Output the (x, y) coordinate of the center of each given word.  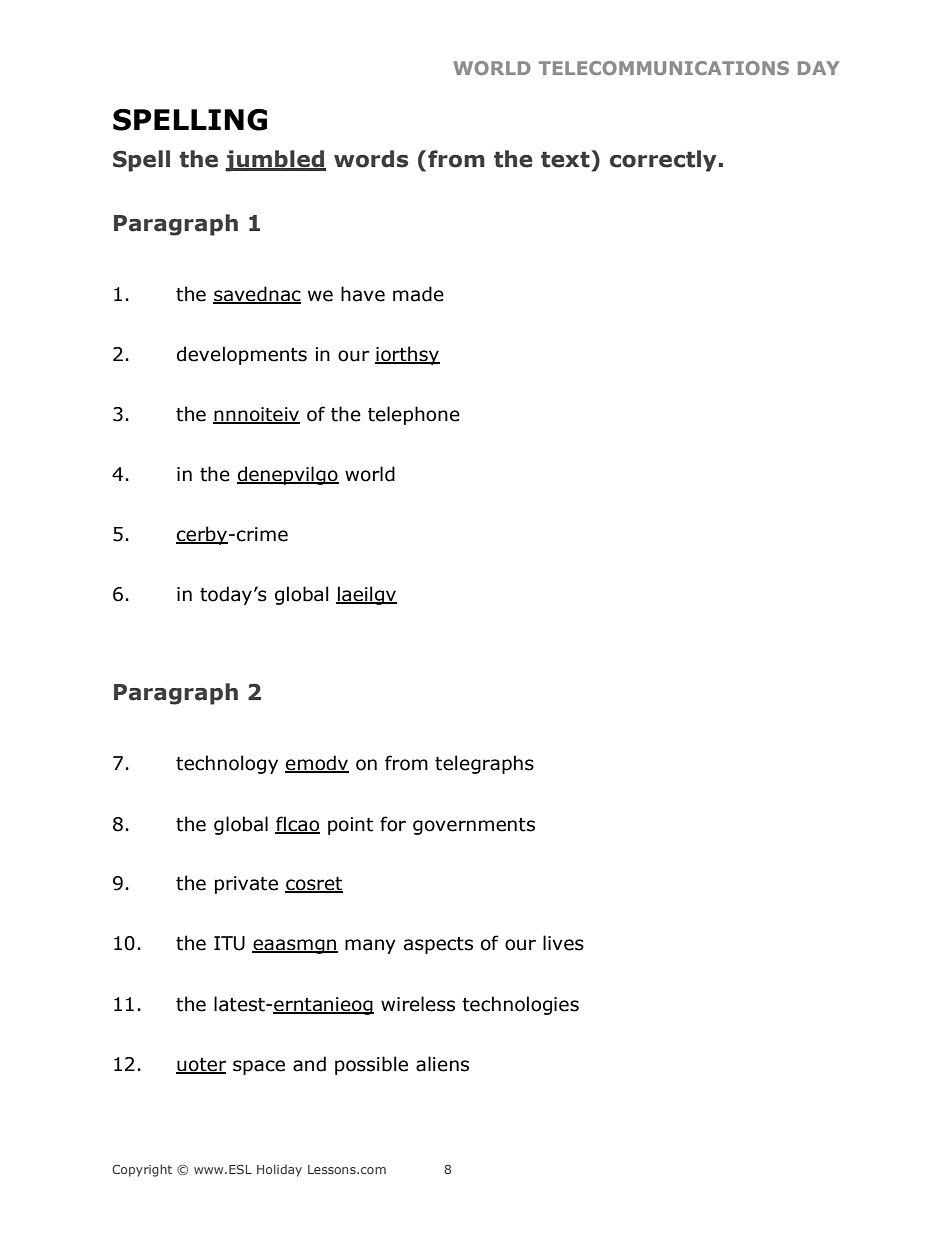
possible (371, 1065)
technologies (520, 1005)
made (418, 294)
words (371, 159)
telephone (414, 415)
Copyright (142, 1170)
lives (563, 943)
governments (474, 826)
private (246, 885)
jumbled (275, 161)
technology (227, 764)
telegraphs (484, 764)
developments (242, 355)
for (393, 824)
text (566, 159)
